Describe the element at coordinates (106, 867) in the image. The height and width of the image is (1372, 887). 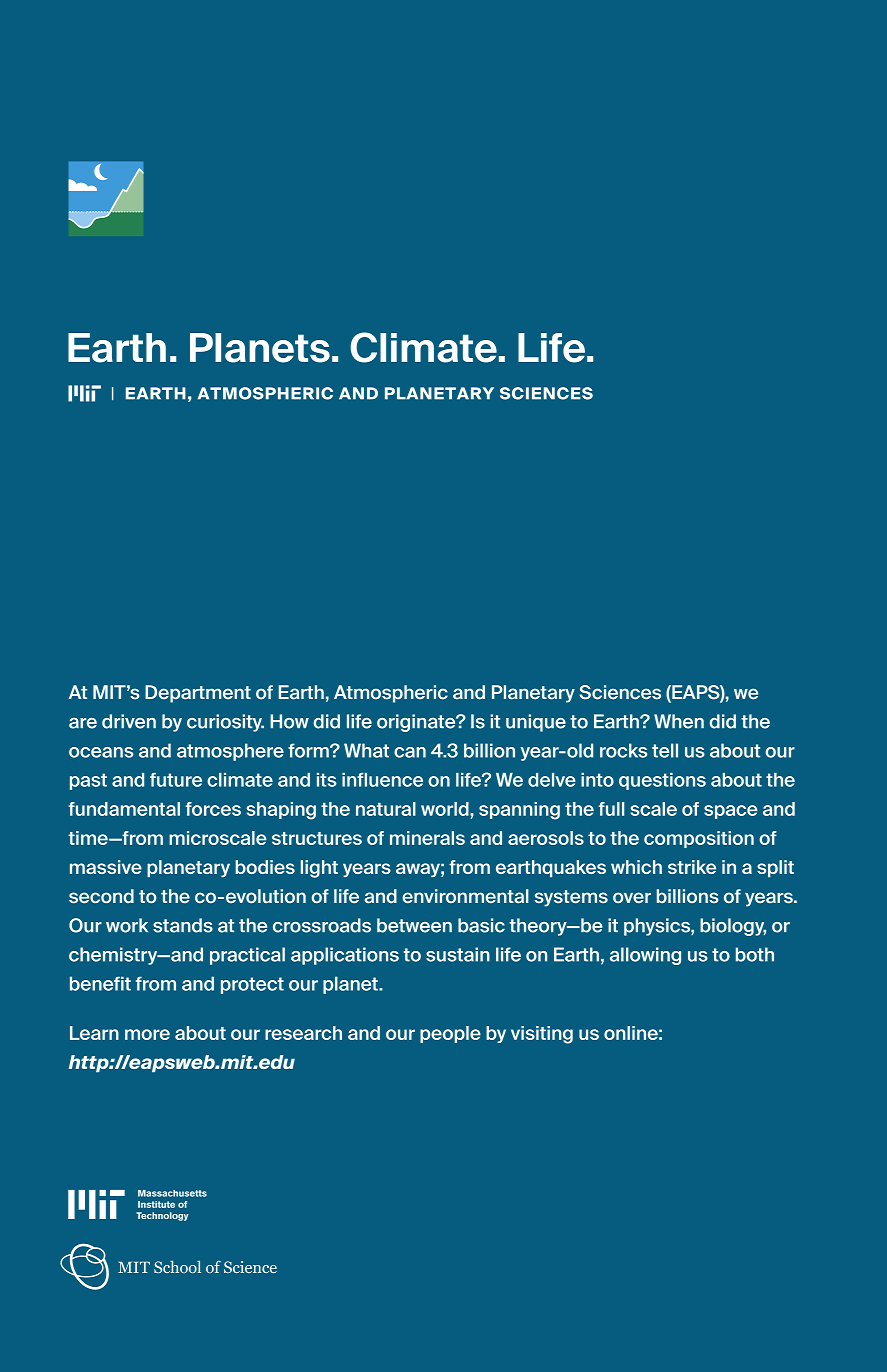
I see `massive` at that location.
